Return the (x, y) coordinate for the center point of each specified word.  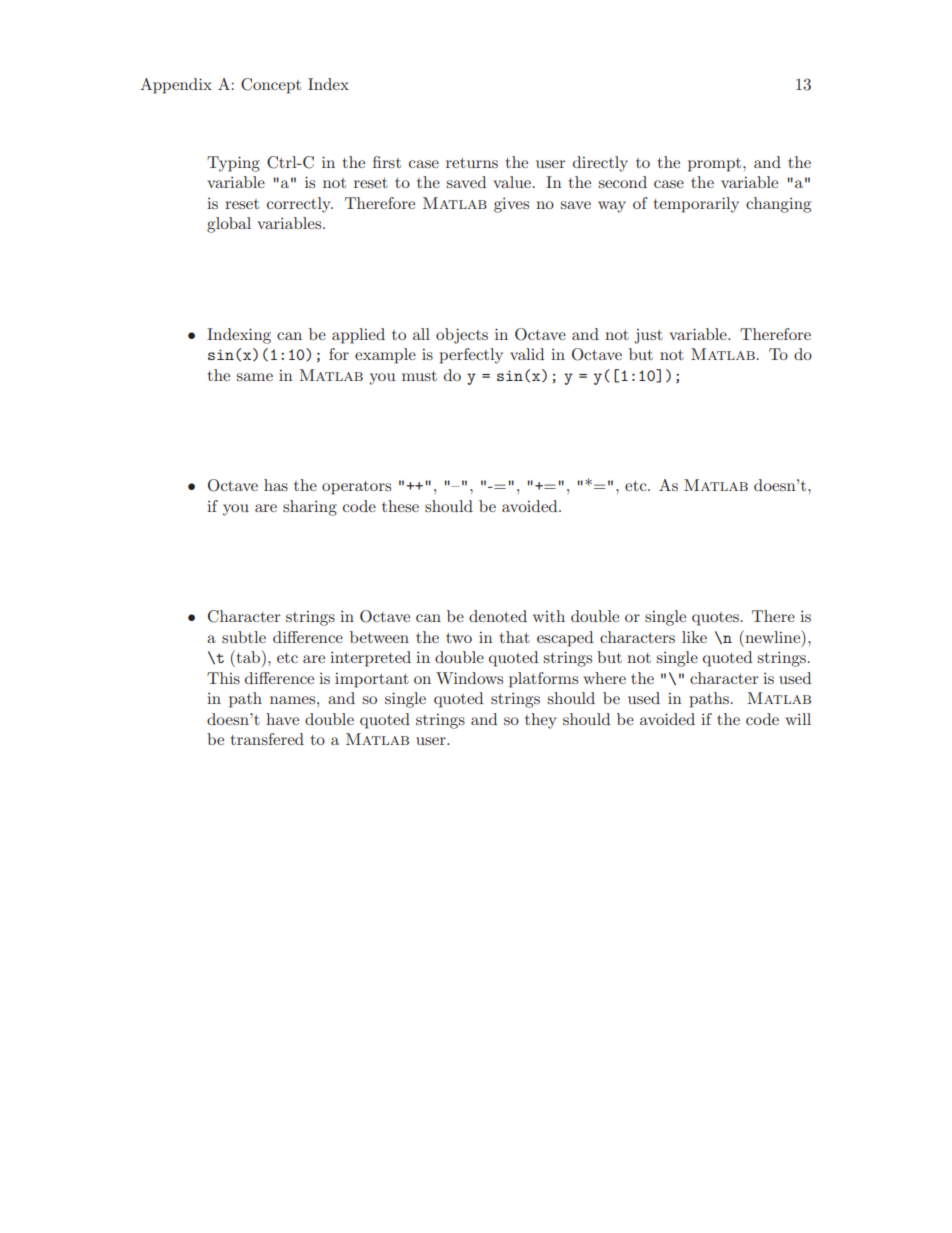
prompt (716, 165)
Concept (271, 86)
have (282, 719)
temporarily (696, 205)
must (419, 376)
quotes (715, 619)
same (255, 377)
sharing (310, 508)
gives (511, 205)
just (648, 336)
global (229, 225)
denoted (498, 616)
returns (472, 163)
